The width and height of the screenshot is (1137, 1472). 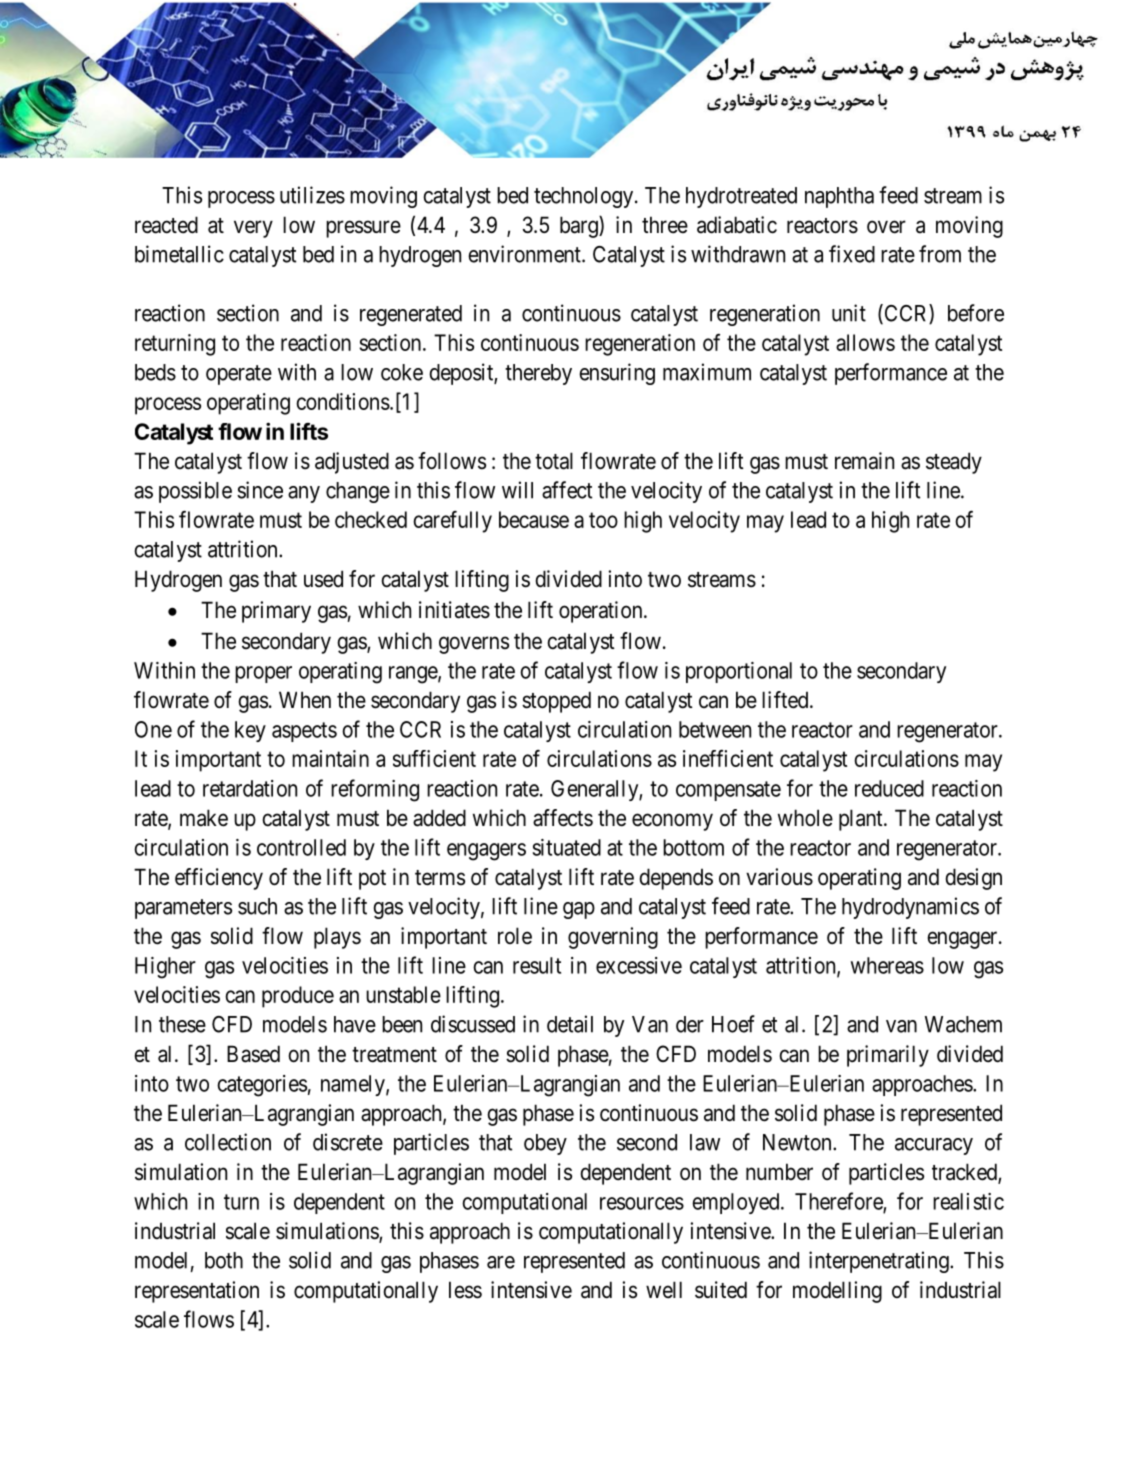 I want to click on stopped, so click(x=556, y=702).
